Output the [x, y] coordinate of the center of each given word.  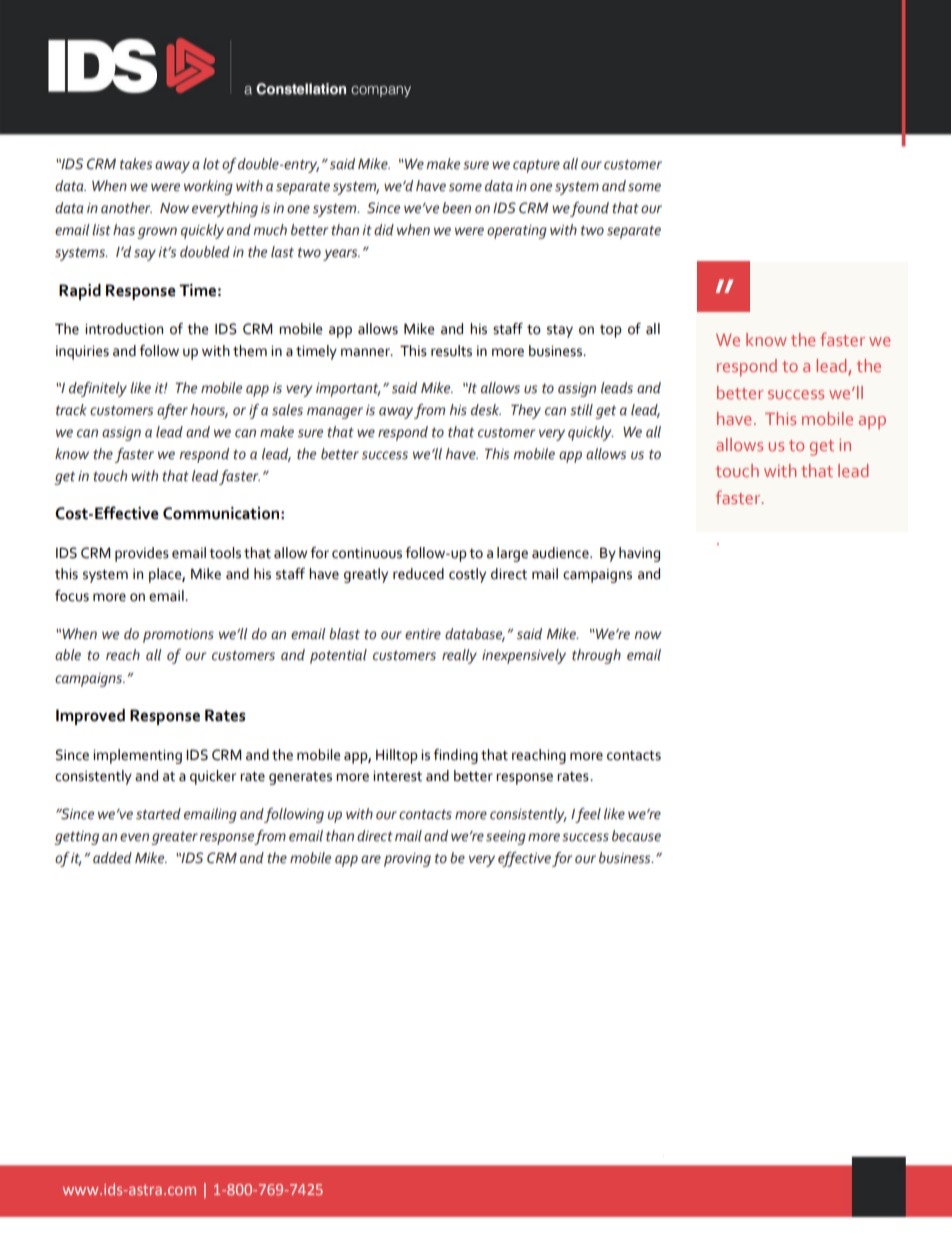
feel [588, 815]
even [134, 837]
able [68, 655]
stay [560, 331]
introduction [124, 329]
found [589, 209]
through [596, 656]
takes [136, 164]
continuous [367, 553]
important [348, 390]
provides [142, 554]
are [371, 859]
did [384, 230]
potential [338, 656]
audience [561, 553]
